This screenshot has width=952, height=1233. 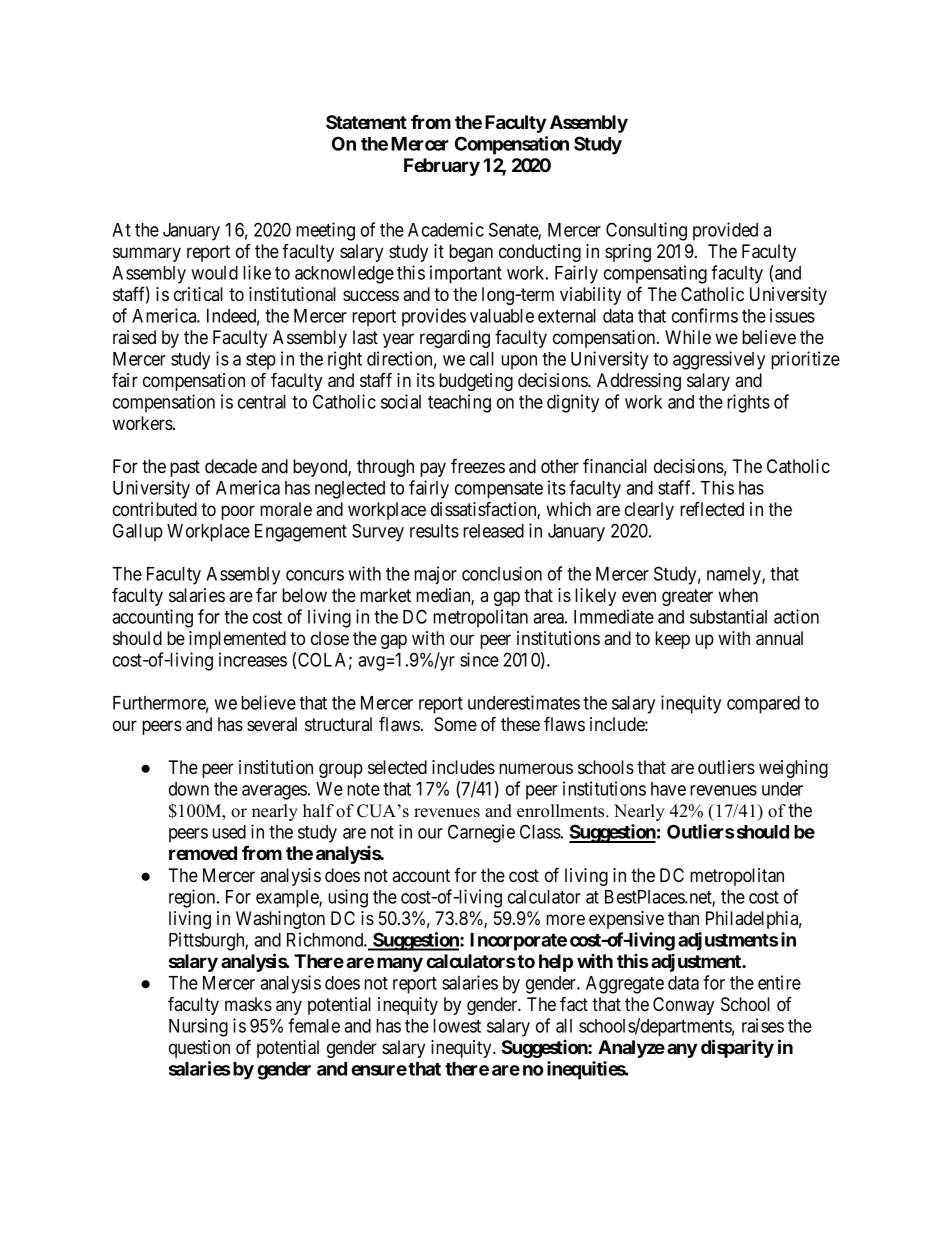 I want to click on February, so click(x=442, y=167).
